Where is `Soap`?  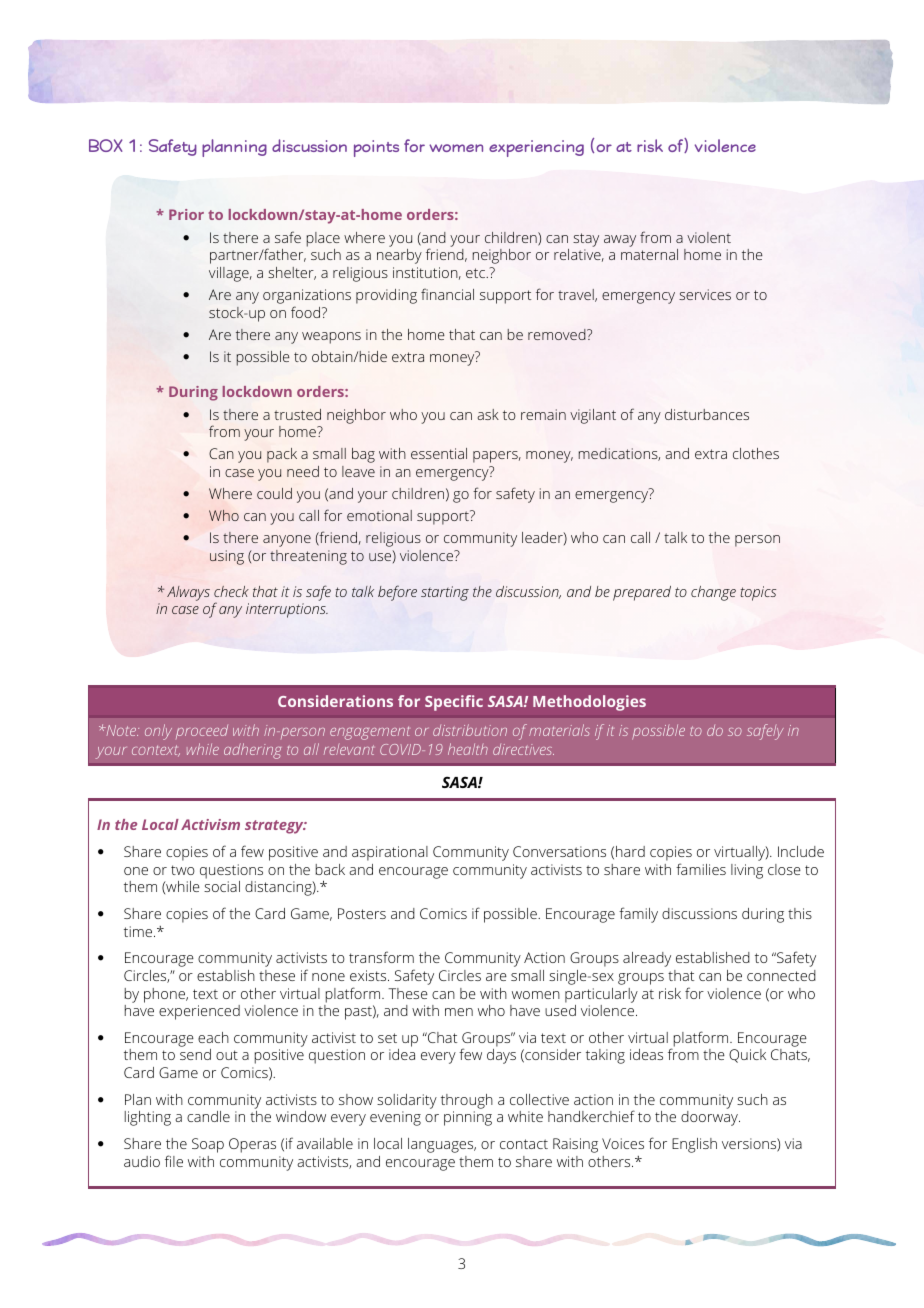 Soap is located at coordinates (208, 1145).
